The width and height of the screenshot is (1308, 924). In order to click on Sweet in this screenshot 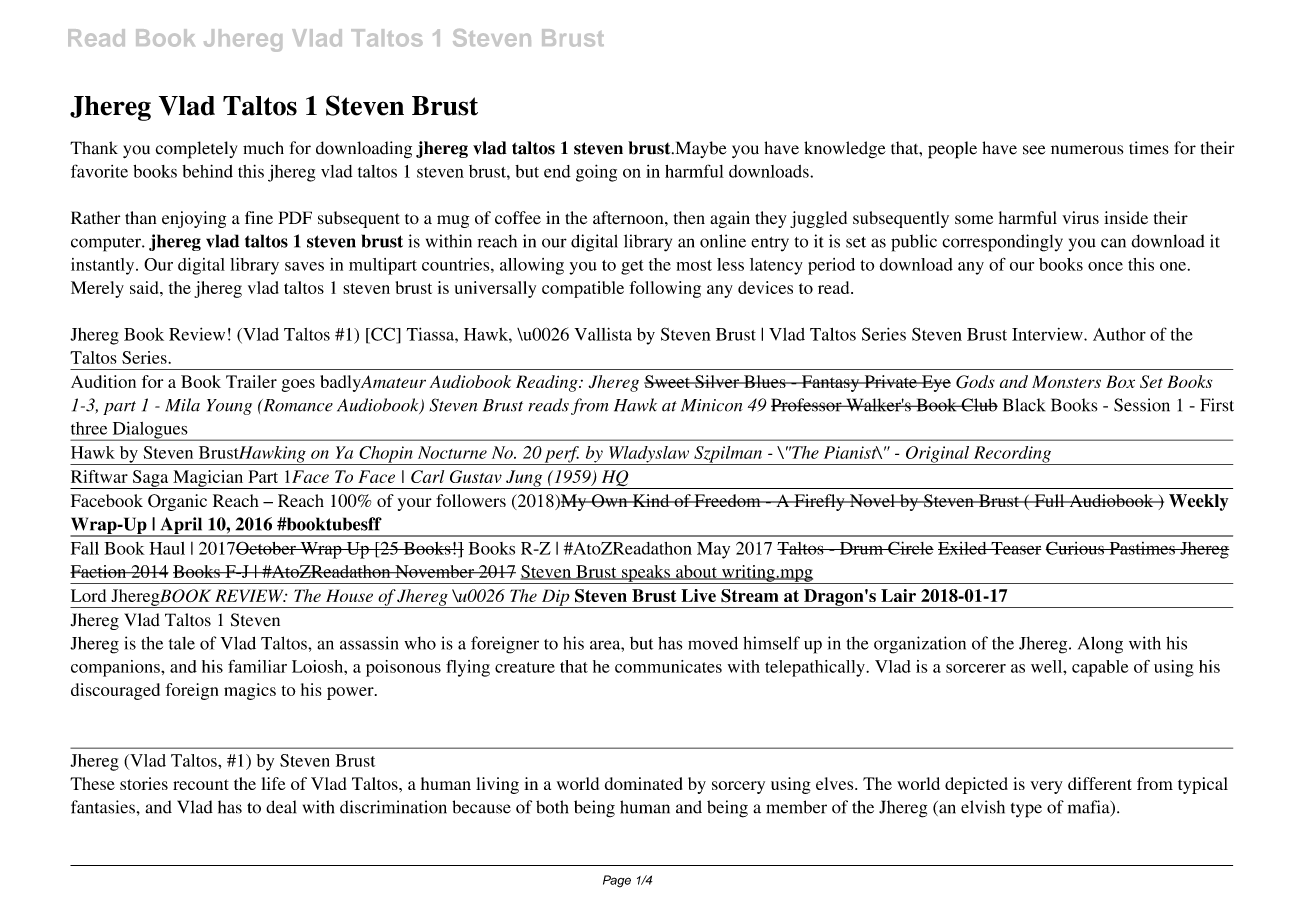, I will do `click(668, 381)`.
